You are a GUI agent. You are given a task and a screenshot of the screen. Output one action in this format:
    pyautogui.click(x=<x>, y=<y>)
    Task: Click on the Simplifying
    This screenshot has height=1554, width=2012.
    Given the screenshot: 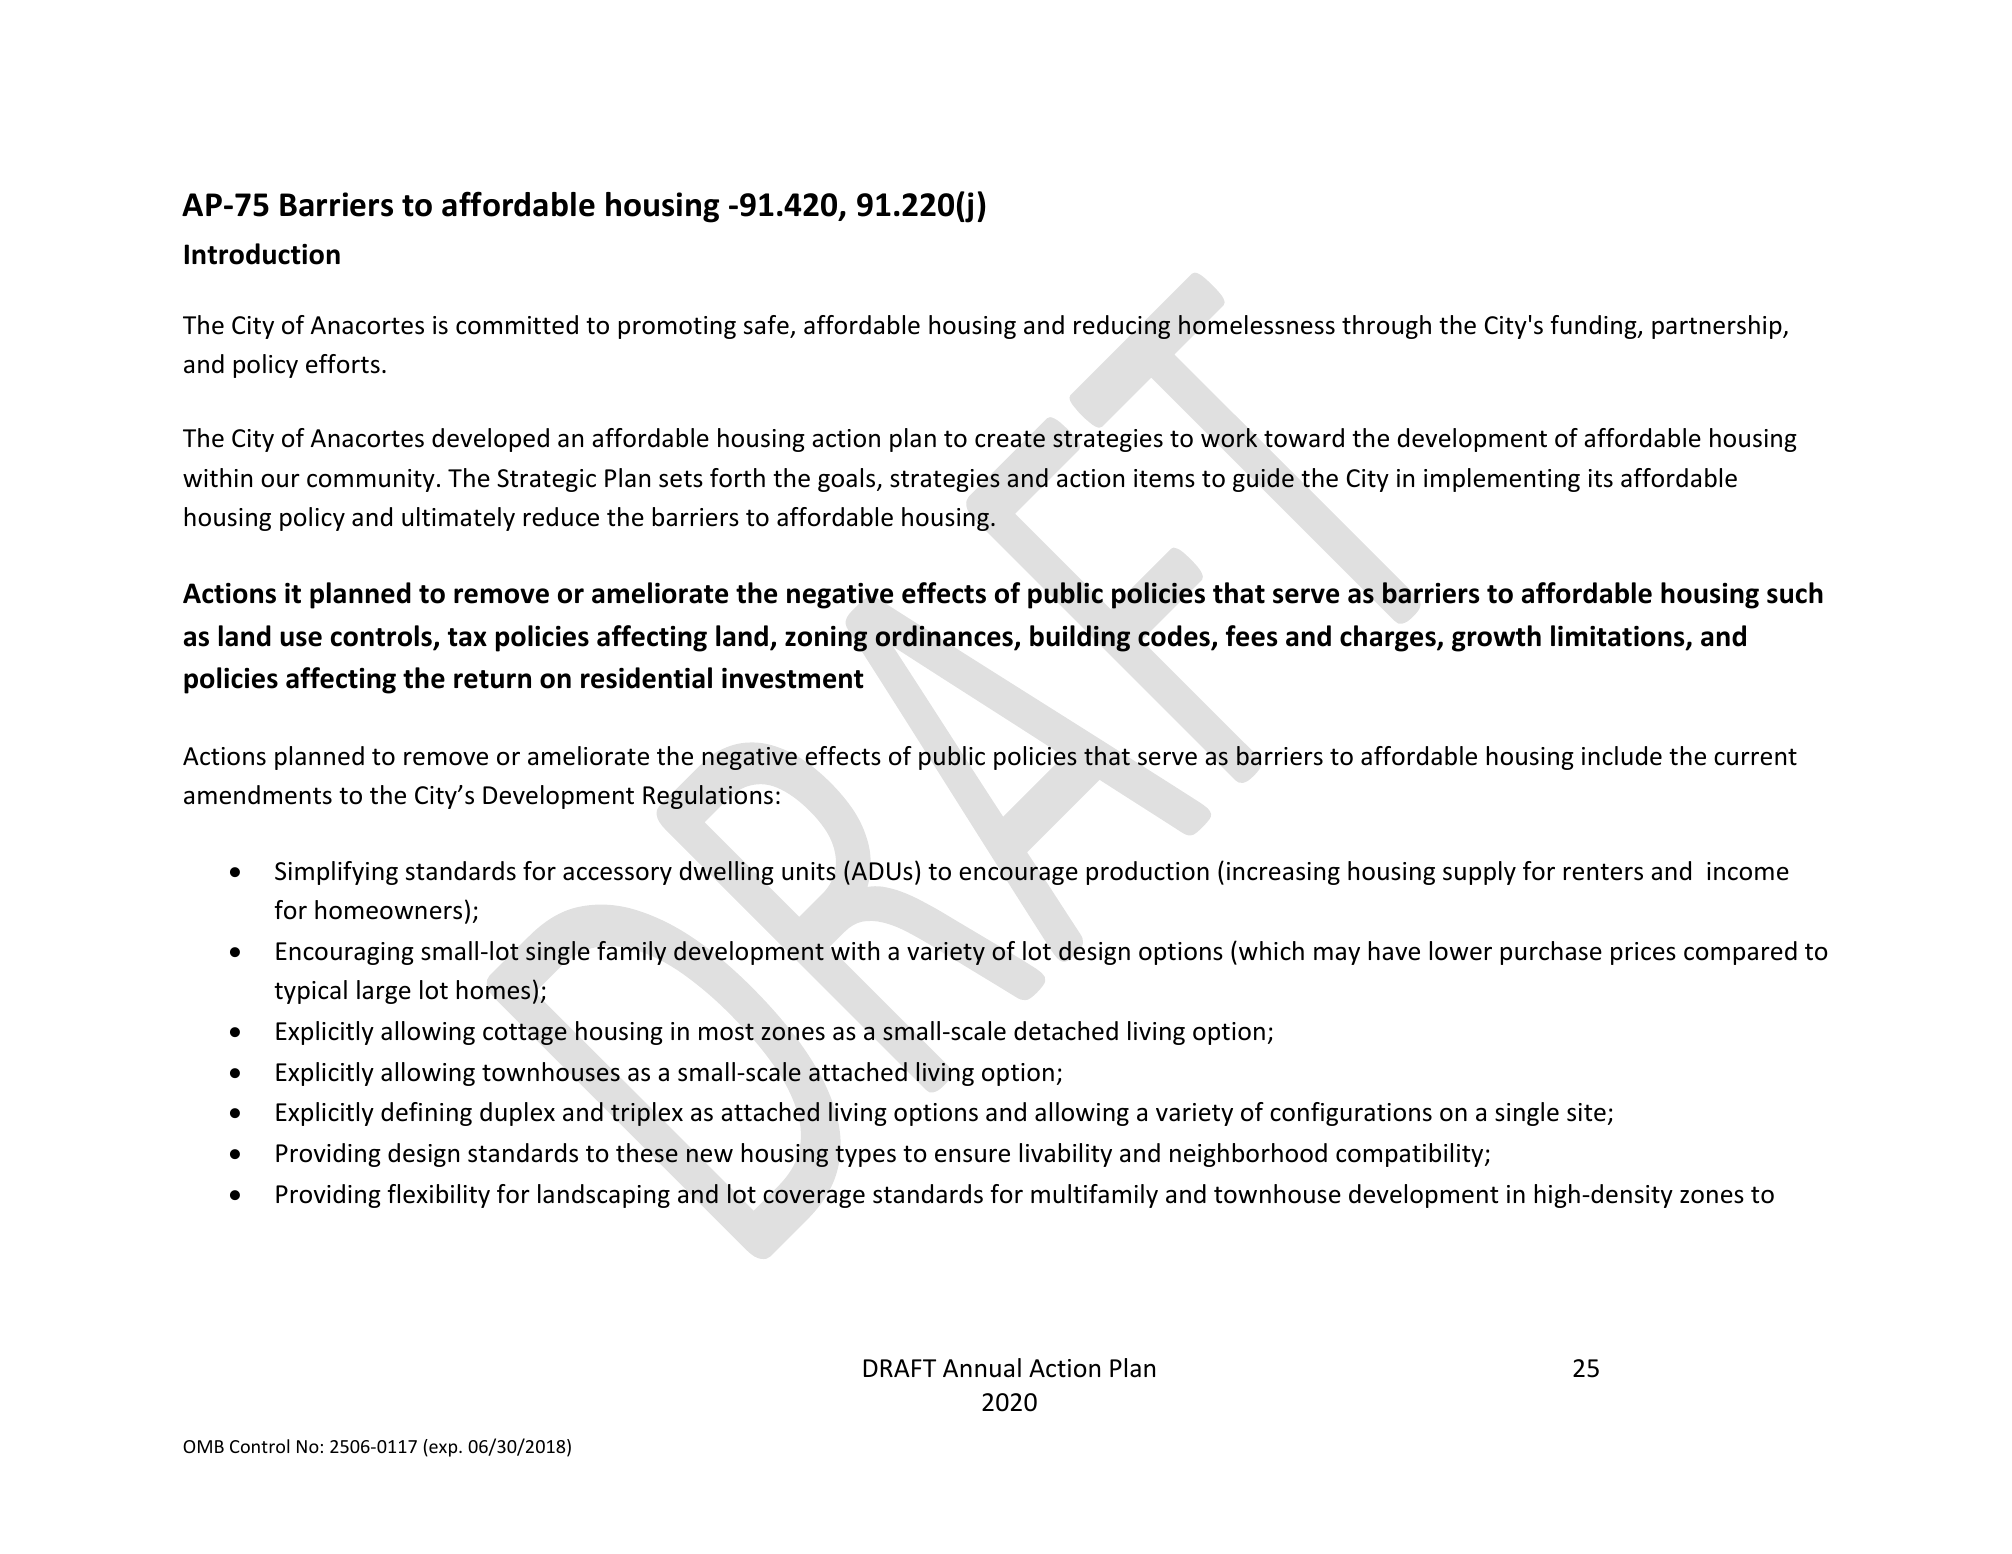 What is the action you would take?
    pyautogui.click(x=336, y=873)
